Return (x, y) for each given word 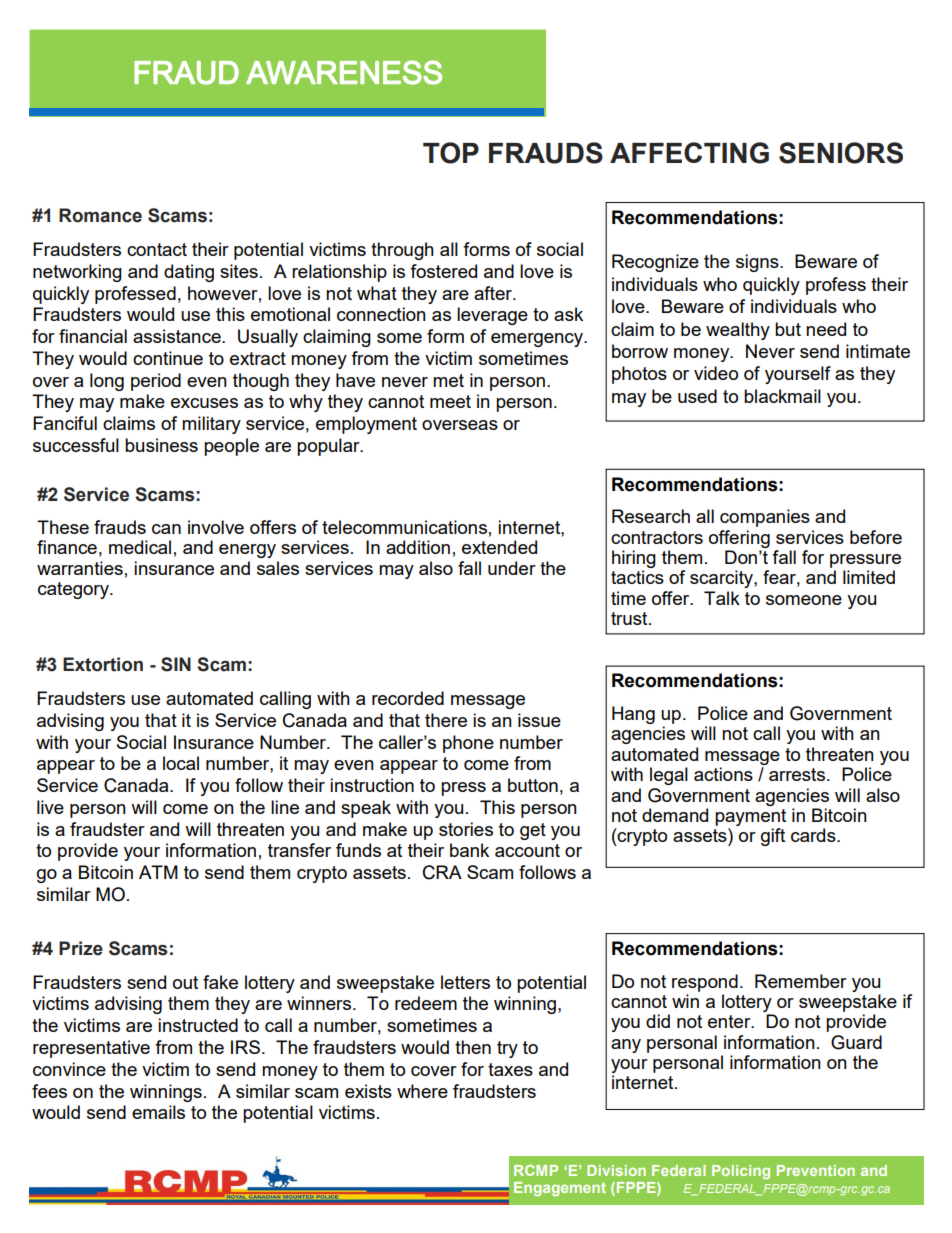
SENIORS (841, 153)
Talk (722, 598)
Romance (100, 215)
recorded (408, 698)
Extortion (103, 664)
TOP (451, 153)
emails (158, 1112)
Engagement (560, 1189)
